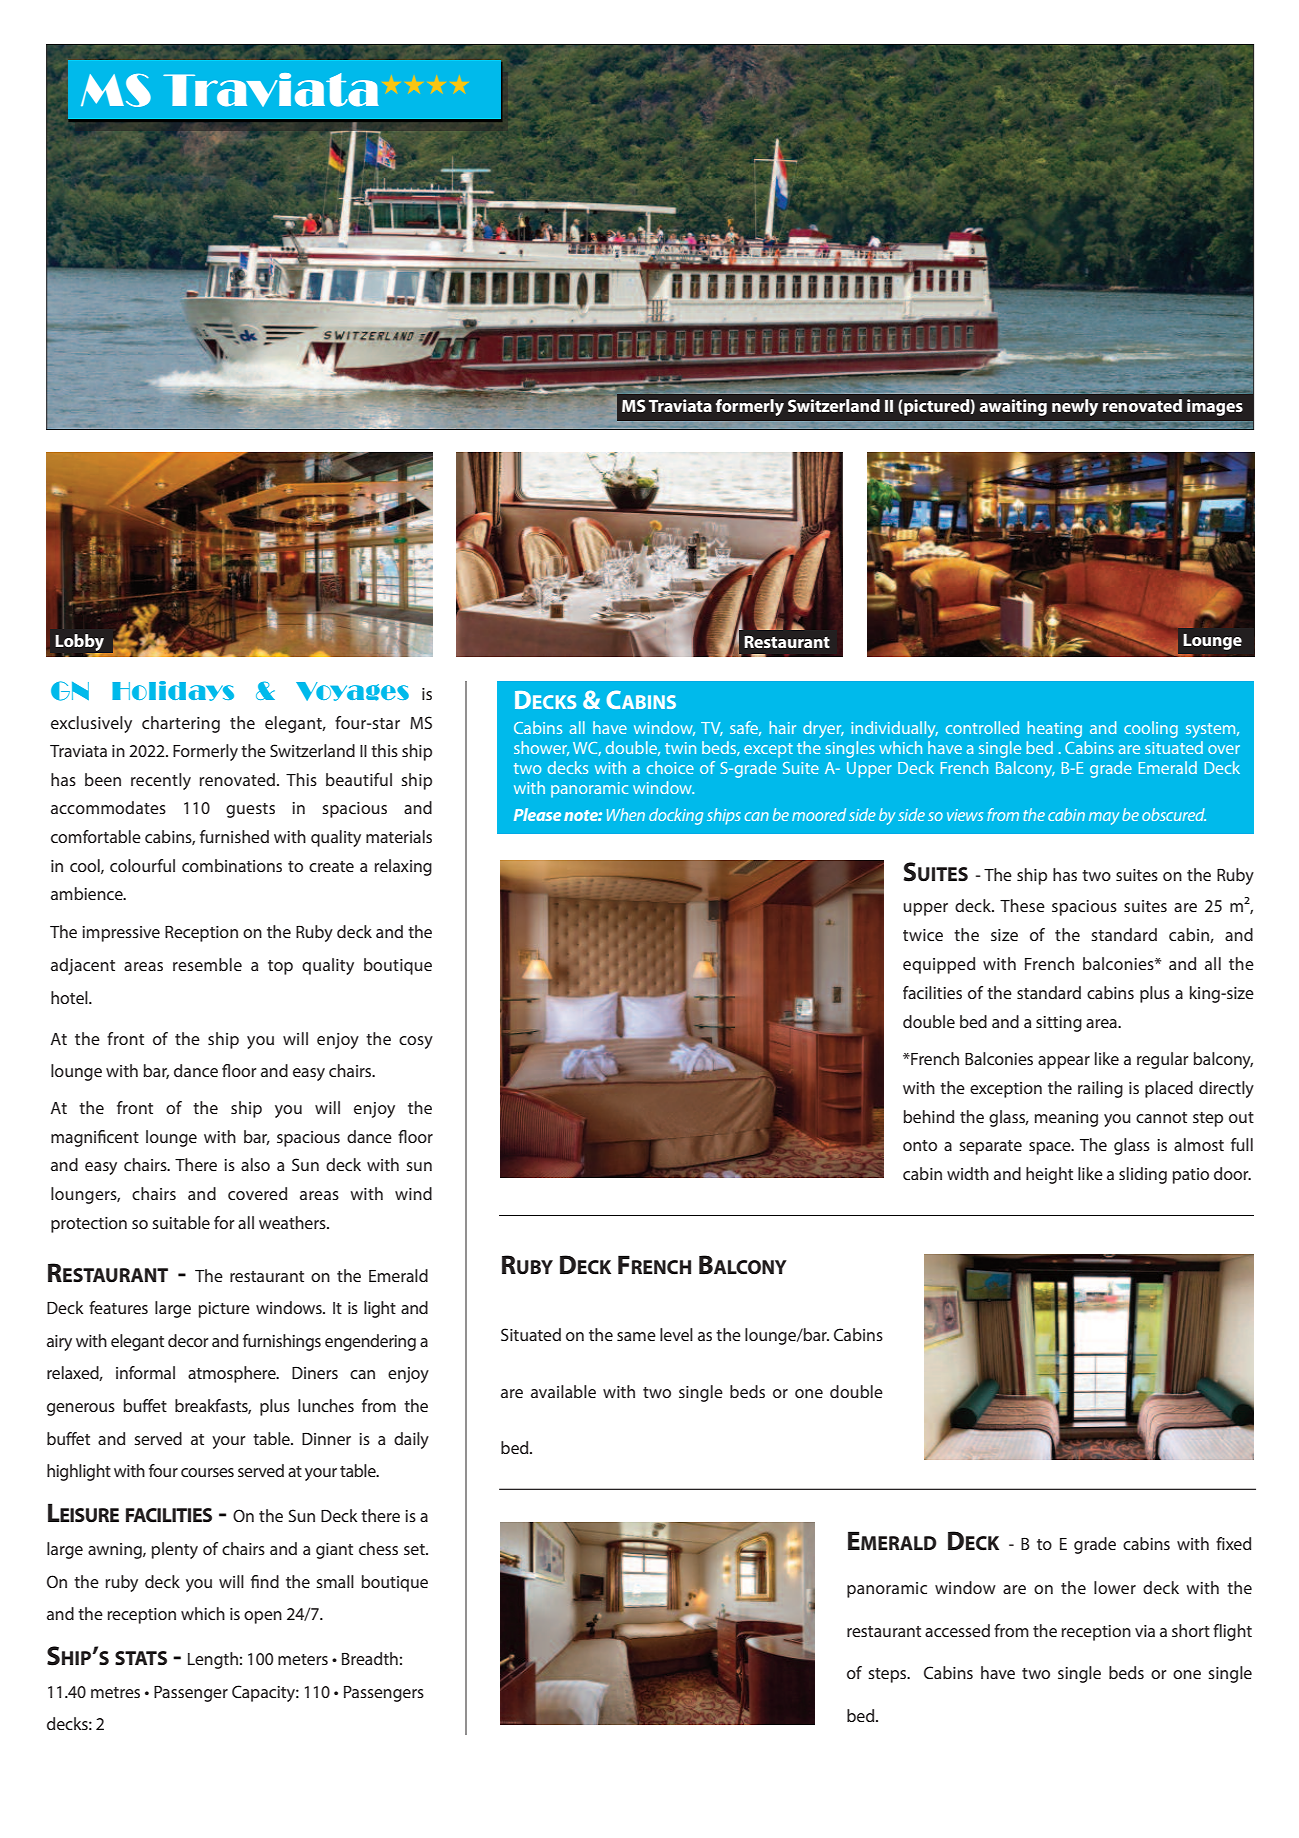 This document has width=1299, height=1838. Describe the element at coordinates (81, 644) in the document. I see `Lobby` at that location.
